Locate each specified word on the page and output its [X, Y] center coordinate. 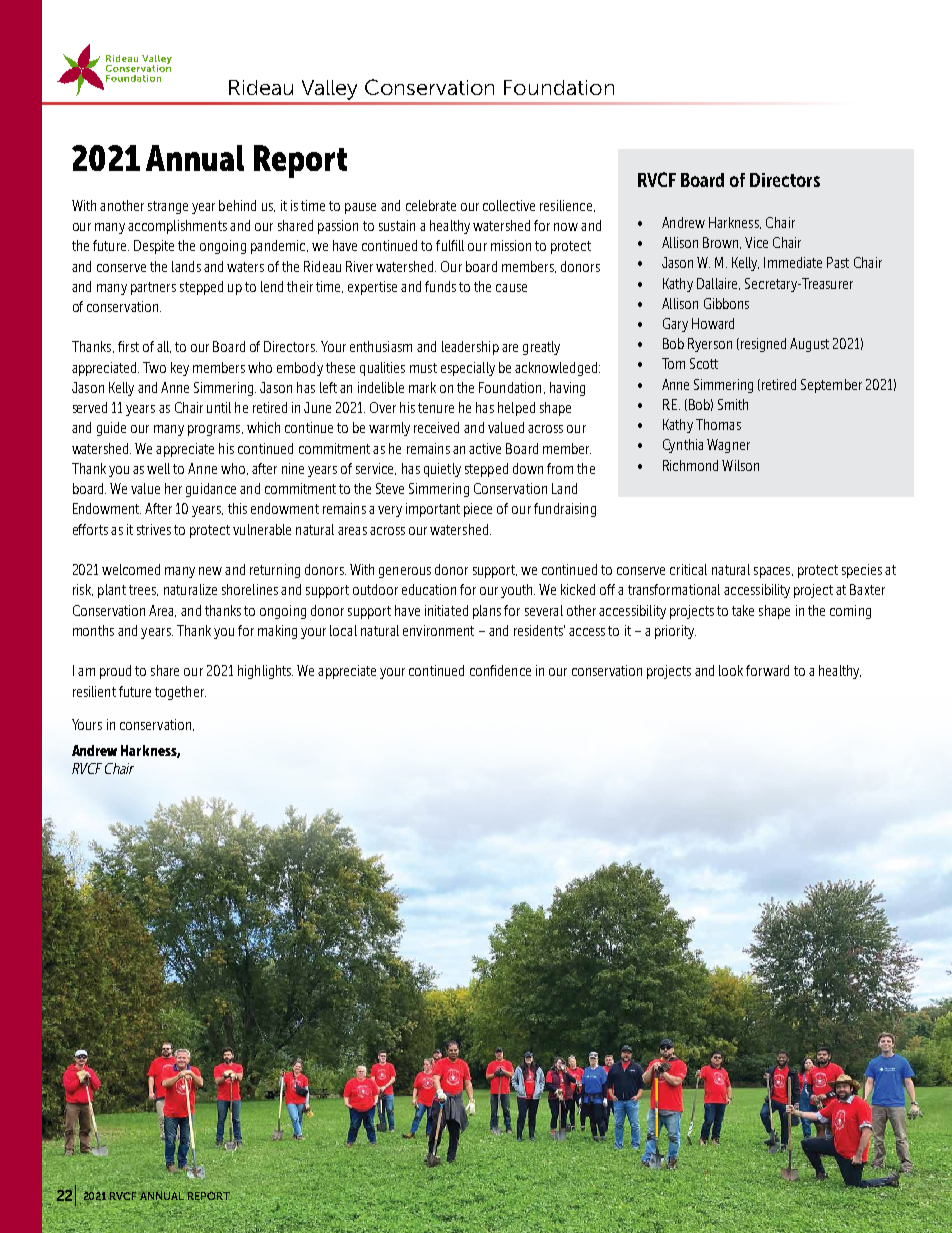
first [128, 346]
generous [405, 572]
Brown [722, 243]
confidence [500, 670]
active [485, 448]
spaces [773, 572]
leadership [470, 348]
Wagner [728, 446]
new [210, 571]
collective [509, 205]
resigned [762, 345]
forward [767, 670]
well [158, 468]
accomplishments [177, 227]
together [180, 693]
